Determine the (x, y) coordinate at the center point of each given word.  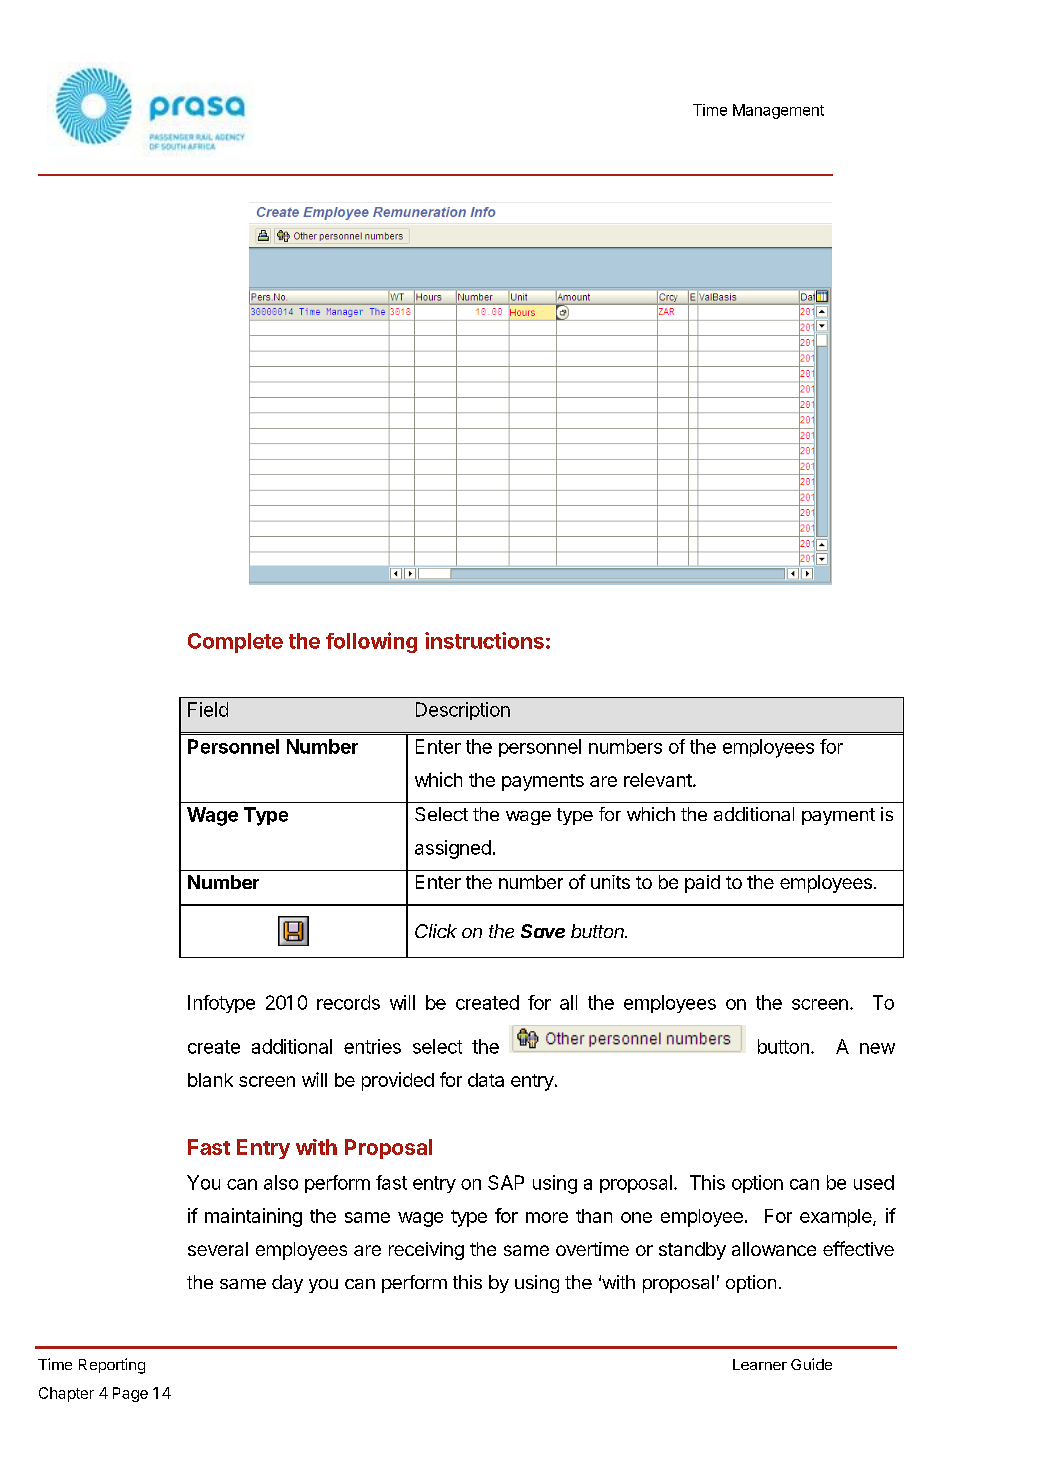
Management (778, 111)
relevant (659, 780)
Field (208, 709)
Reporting (112, 1366)
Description (463, 711)
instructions (484, 640)
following (371, 642)
